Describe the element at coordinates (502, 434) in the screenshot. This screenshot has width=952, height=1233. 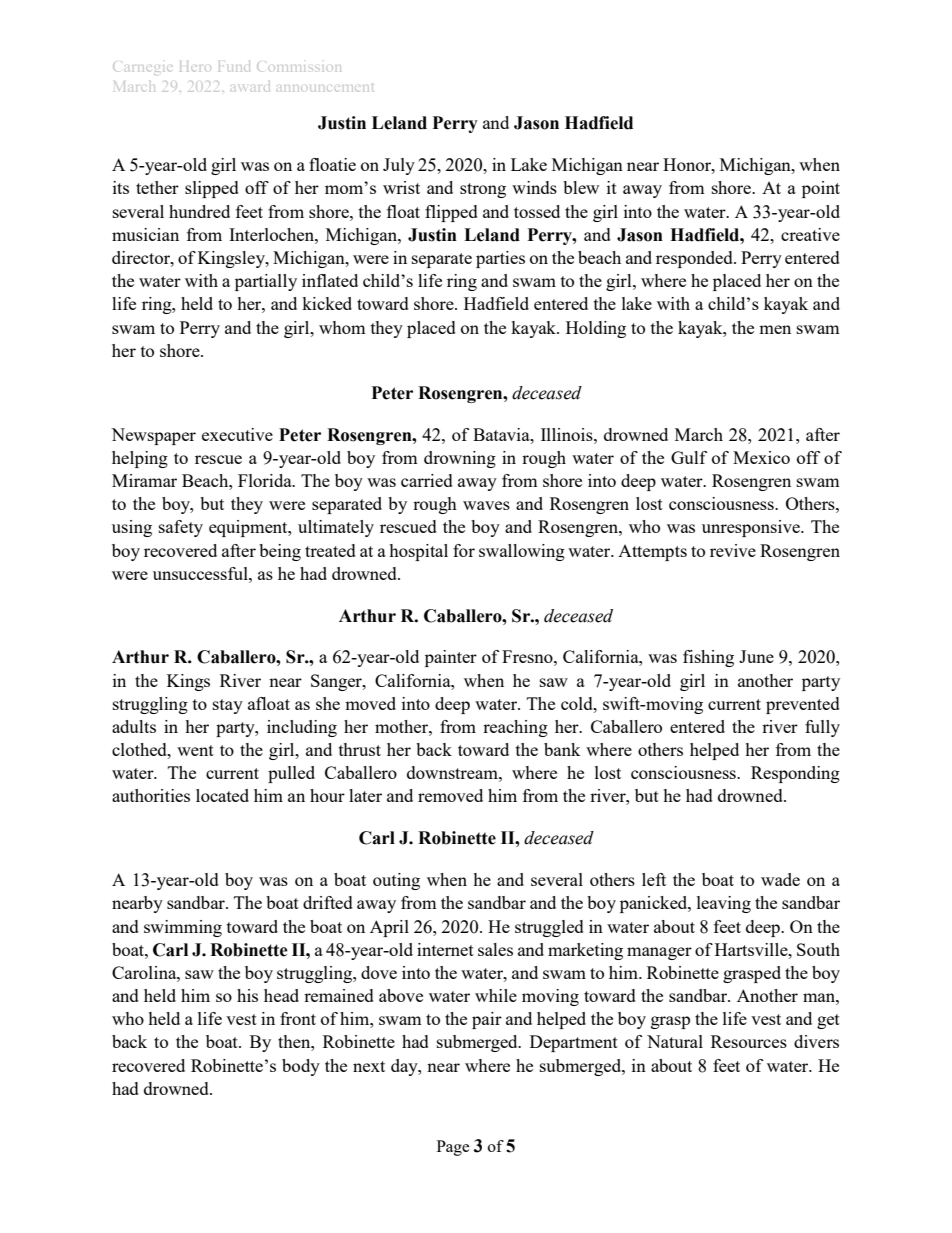
I see `Batavia` at that location.
